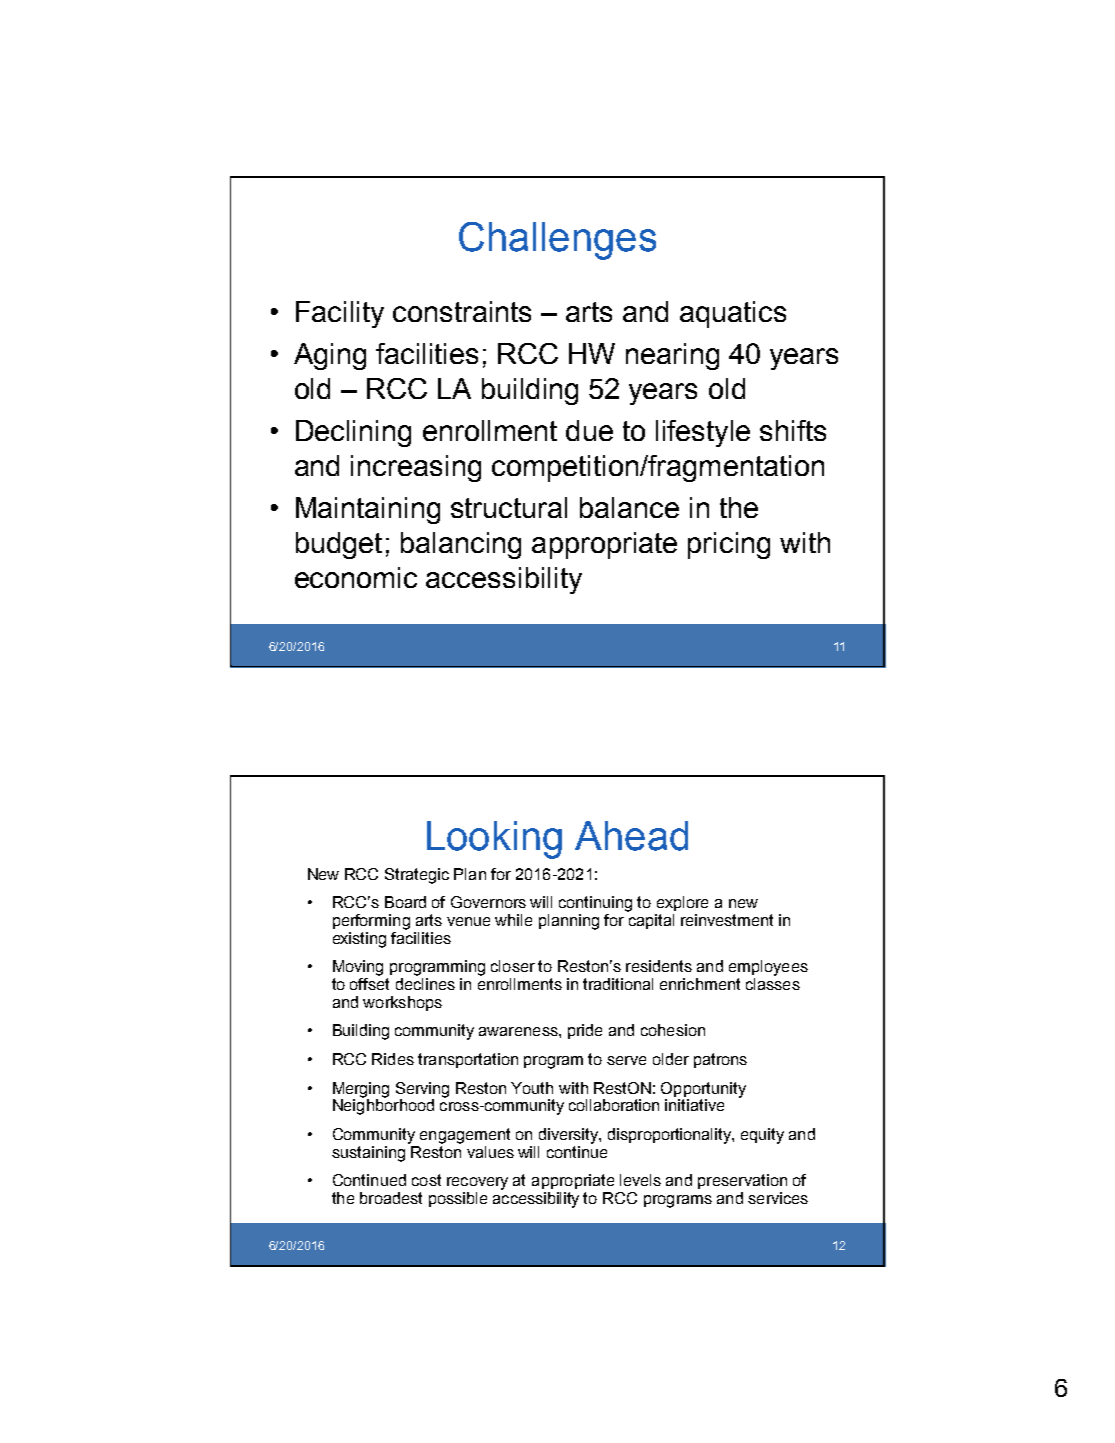 This page has width=1115, height=1443. Describe the element at coordinates (733, 314) in the page. I see `aquatics` at that location.
